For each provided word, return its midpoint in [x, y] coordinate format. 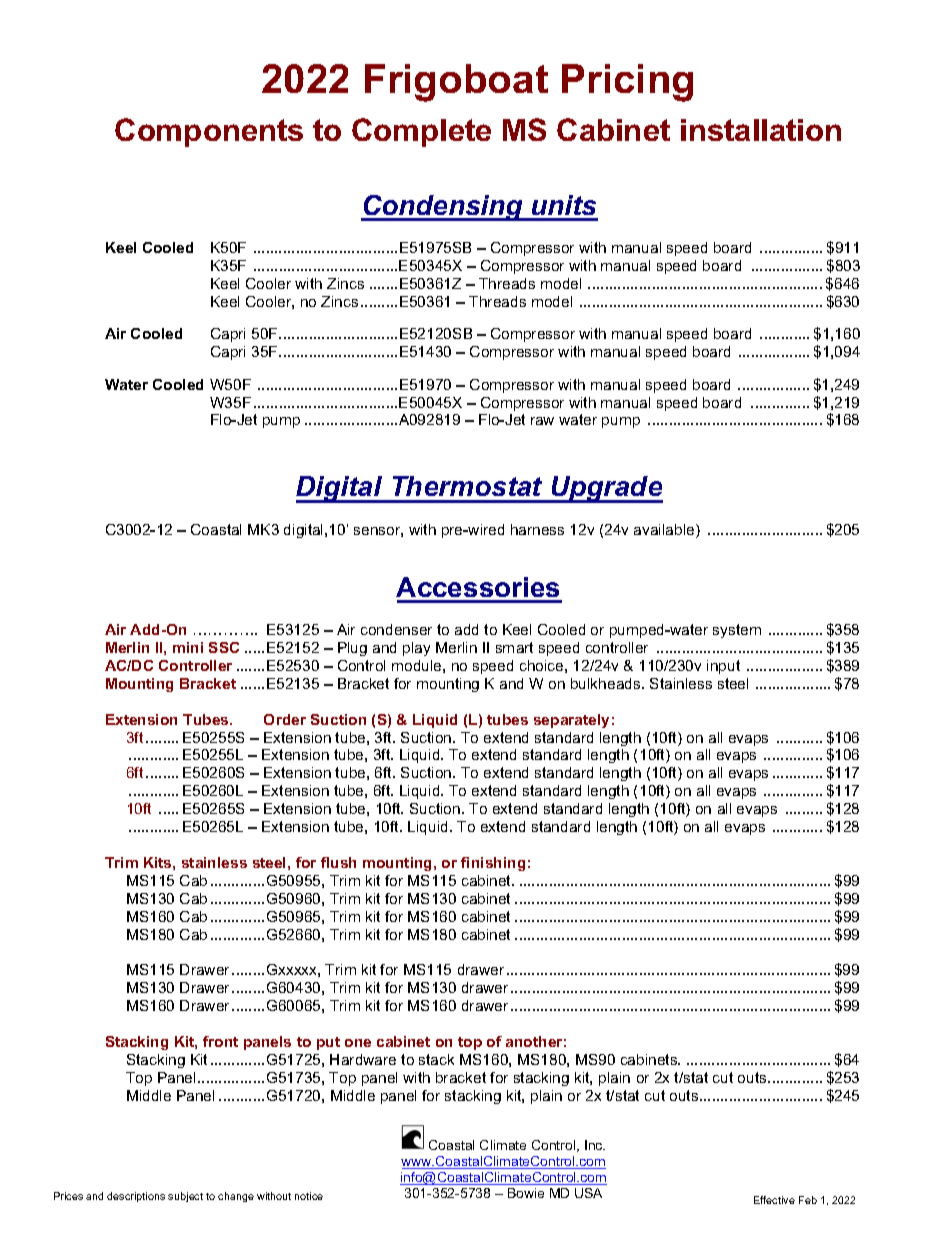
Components [209, 132]
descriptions [136, 1197]
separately [571, 721]
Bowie [526, 1193]
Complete [421, 132]
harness [537, 529]
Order [285, 719]
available [665, 531]
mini [188, 647]
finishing [493, 864]
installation [761, 130]
